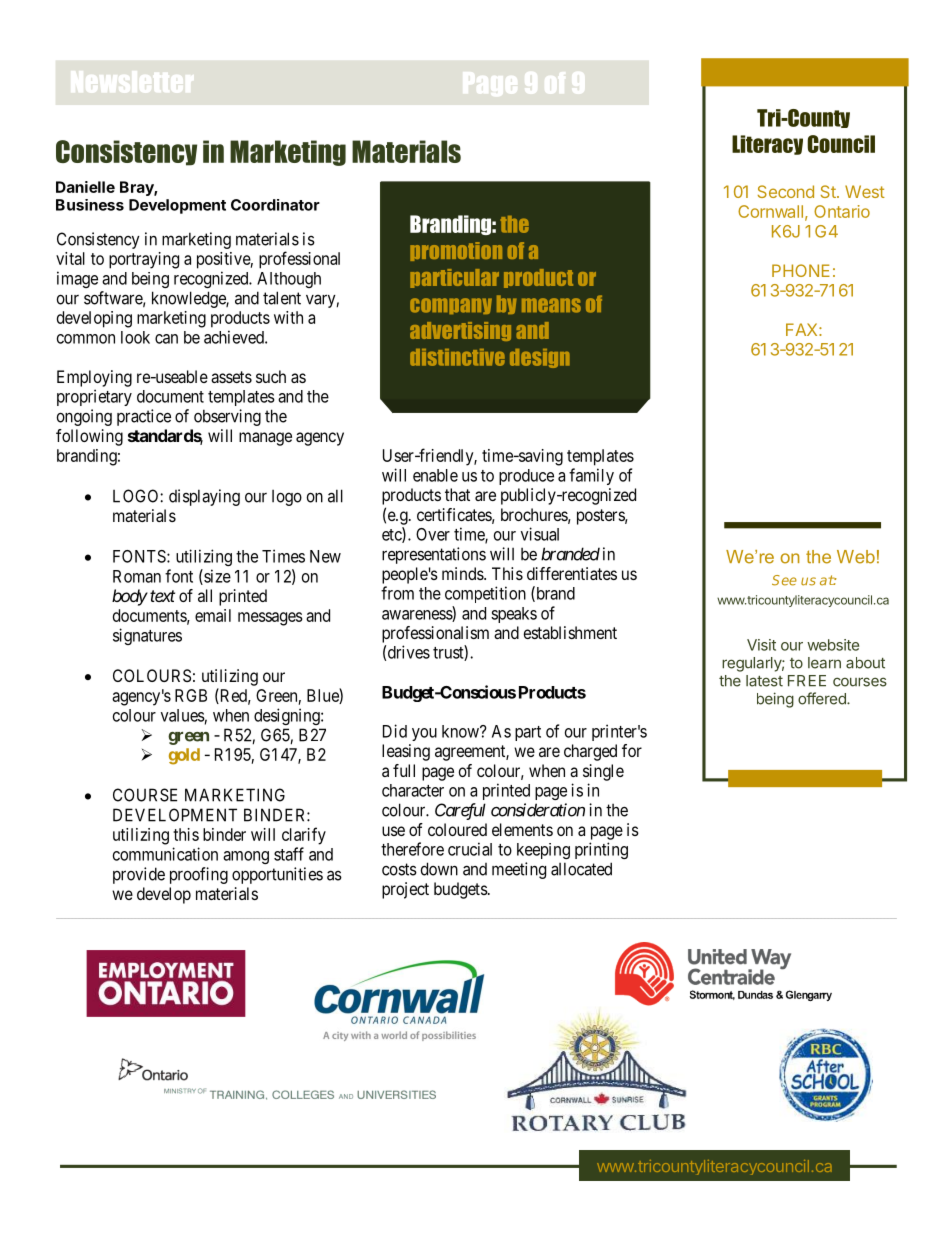  I want to click on down, so click(439, 869).
